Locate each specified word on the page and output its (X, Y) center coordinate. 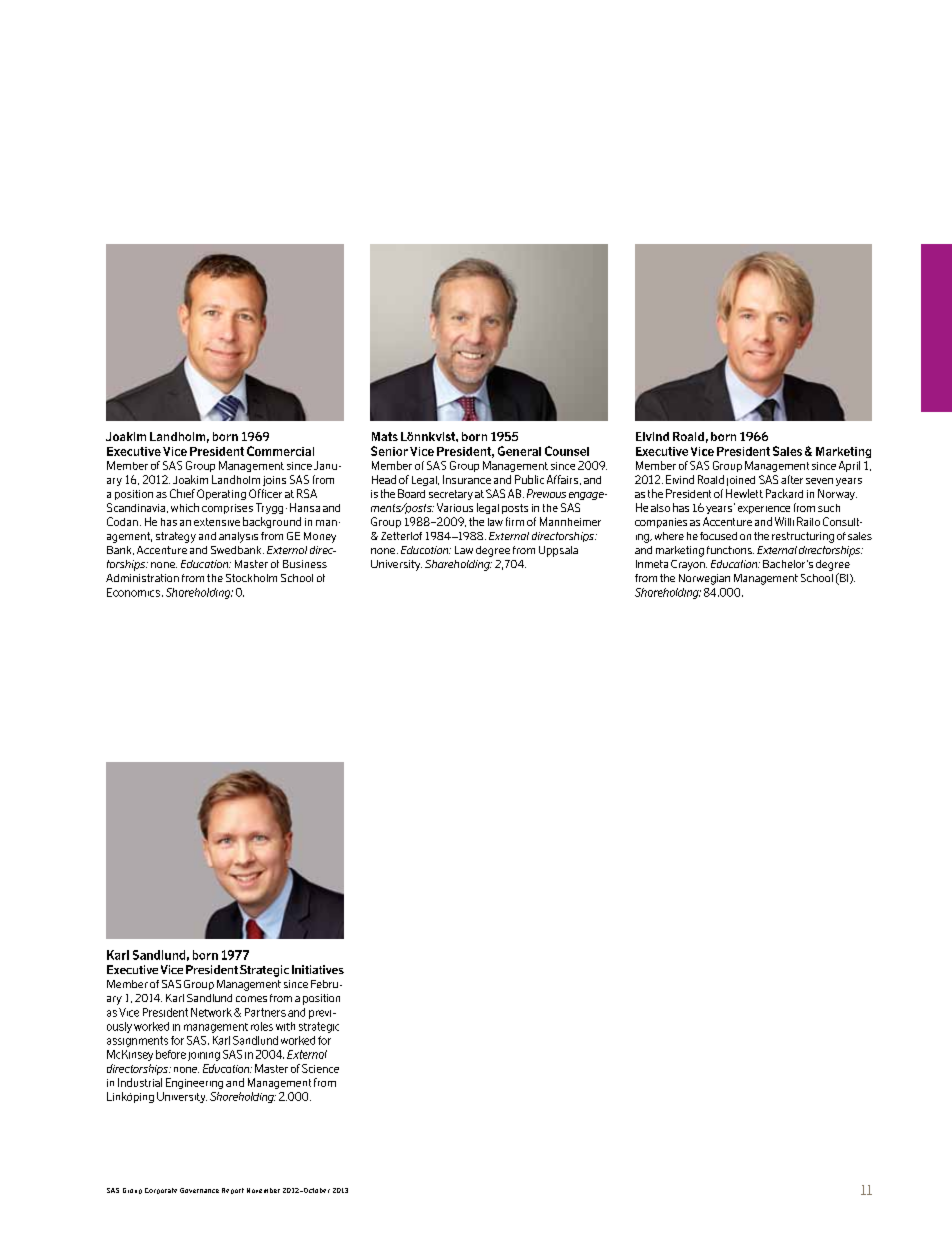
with (285, 1026)
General (519, 451)
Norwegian (704, 579)
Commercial (280, 451)
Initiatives (318, 969)
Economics (133, 592)
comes (251, 999)
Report (233, 1191)
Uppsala (558, 551)
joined (741, 481)
